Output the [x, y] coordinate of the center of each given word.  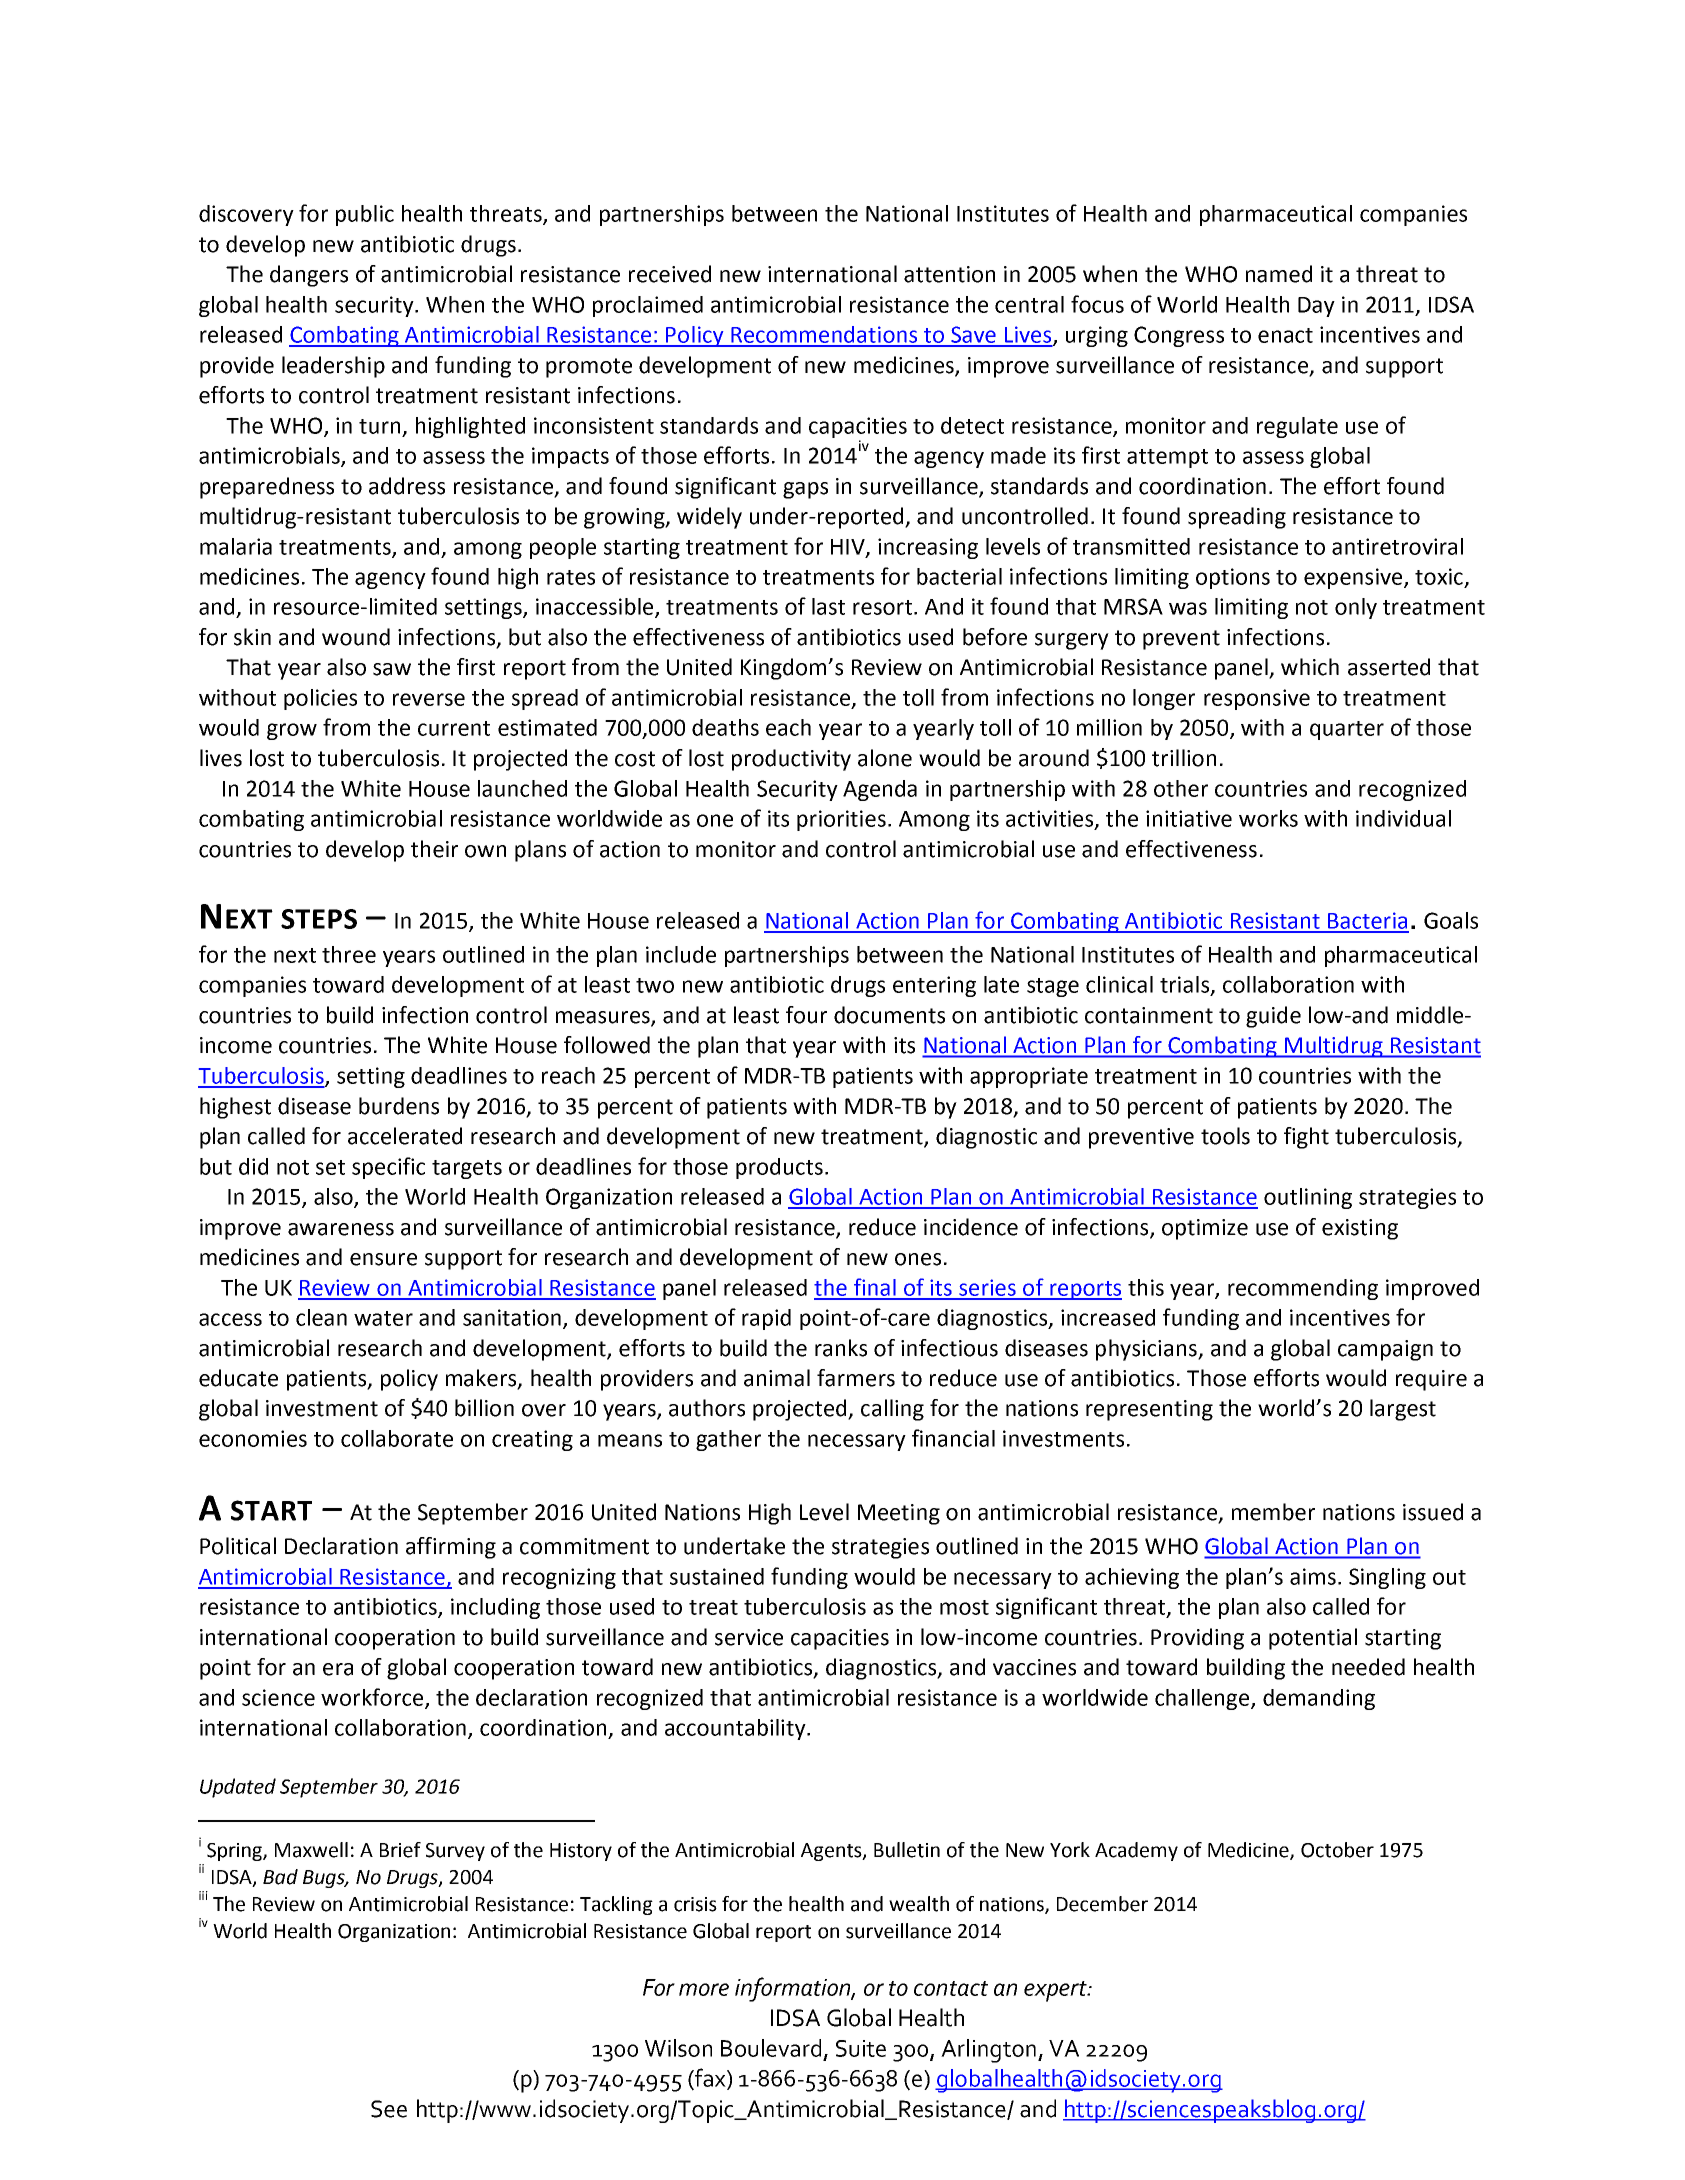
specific [388, 1168]
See [389, 2109]
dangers [309, 276]
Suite [861, 2048]
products [779, 1168]
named [1279, 274]
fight [1306, 1138]
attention [949, 274]
